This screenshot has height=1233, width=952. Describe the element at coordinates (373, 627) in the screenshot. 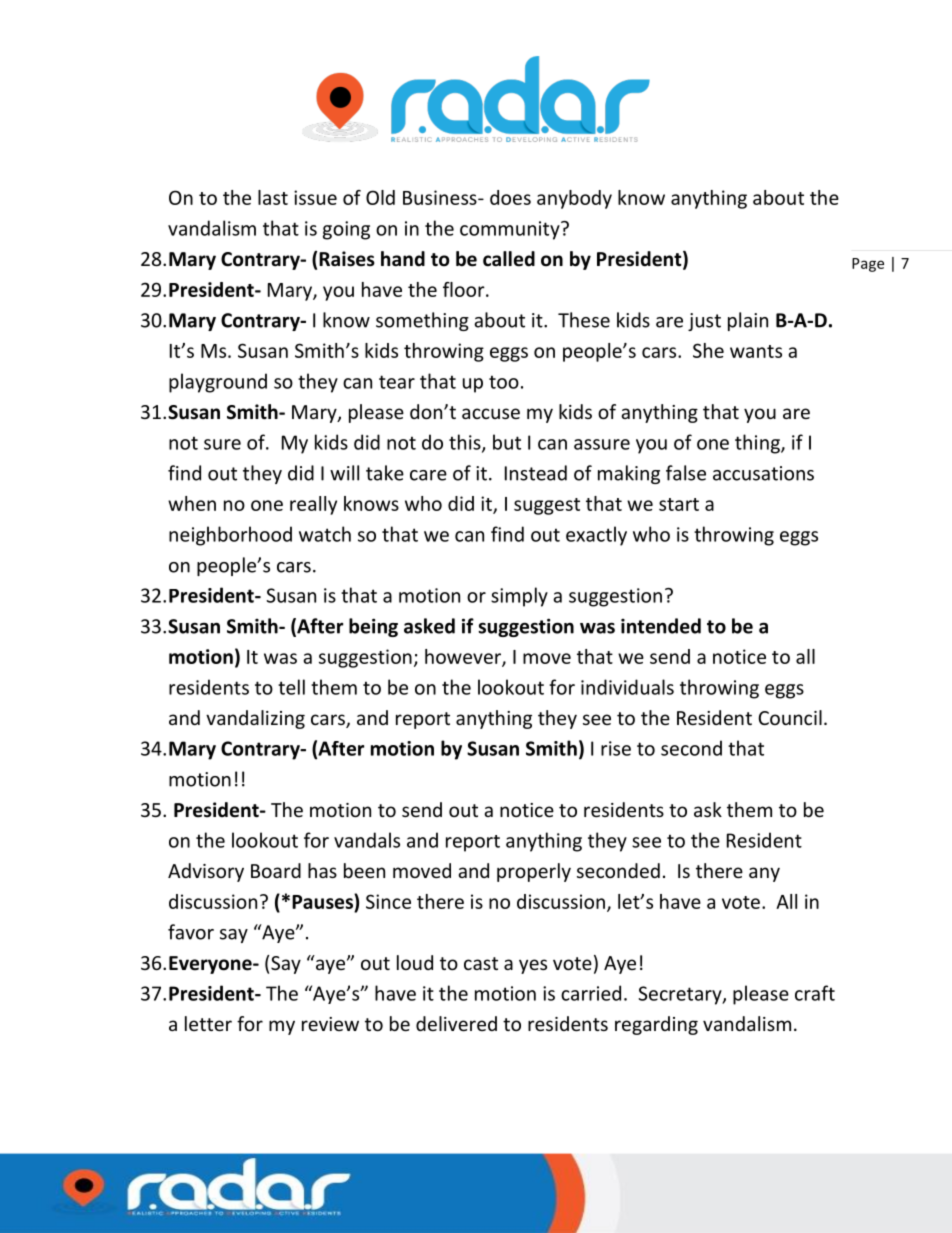

I see `being` at that location.
